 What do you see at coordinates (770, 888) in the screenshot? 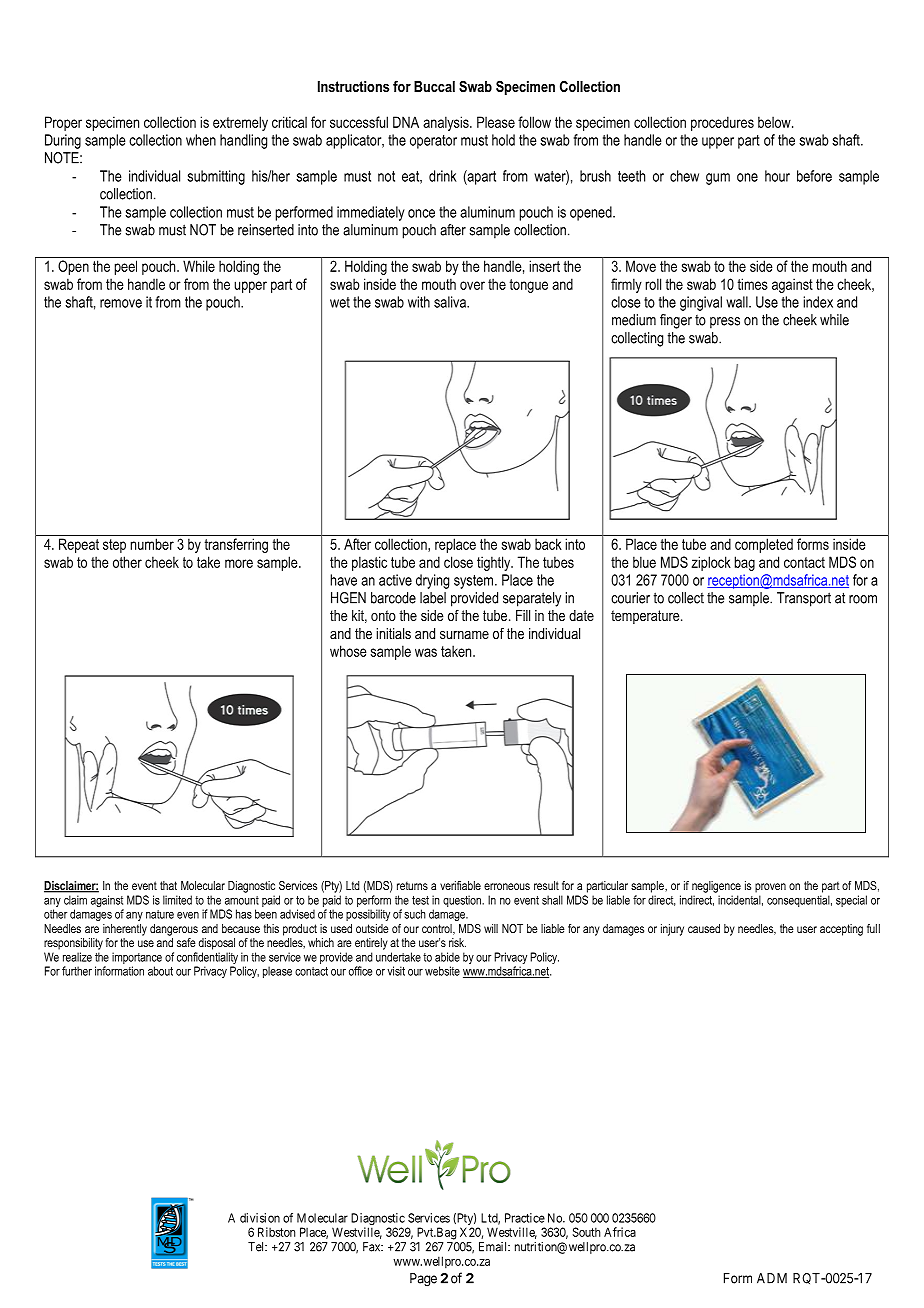
I see `proven` at bounding box center [770, 888].
